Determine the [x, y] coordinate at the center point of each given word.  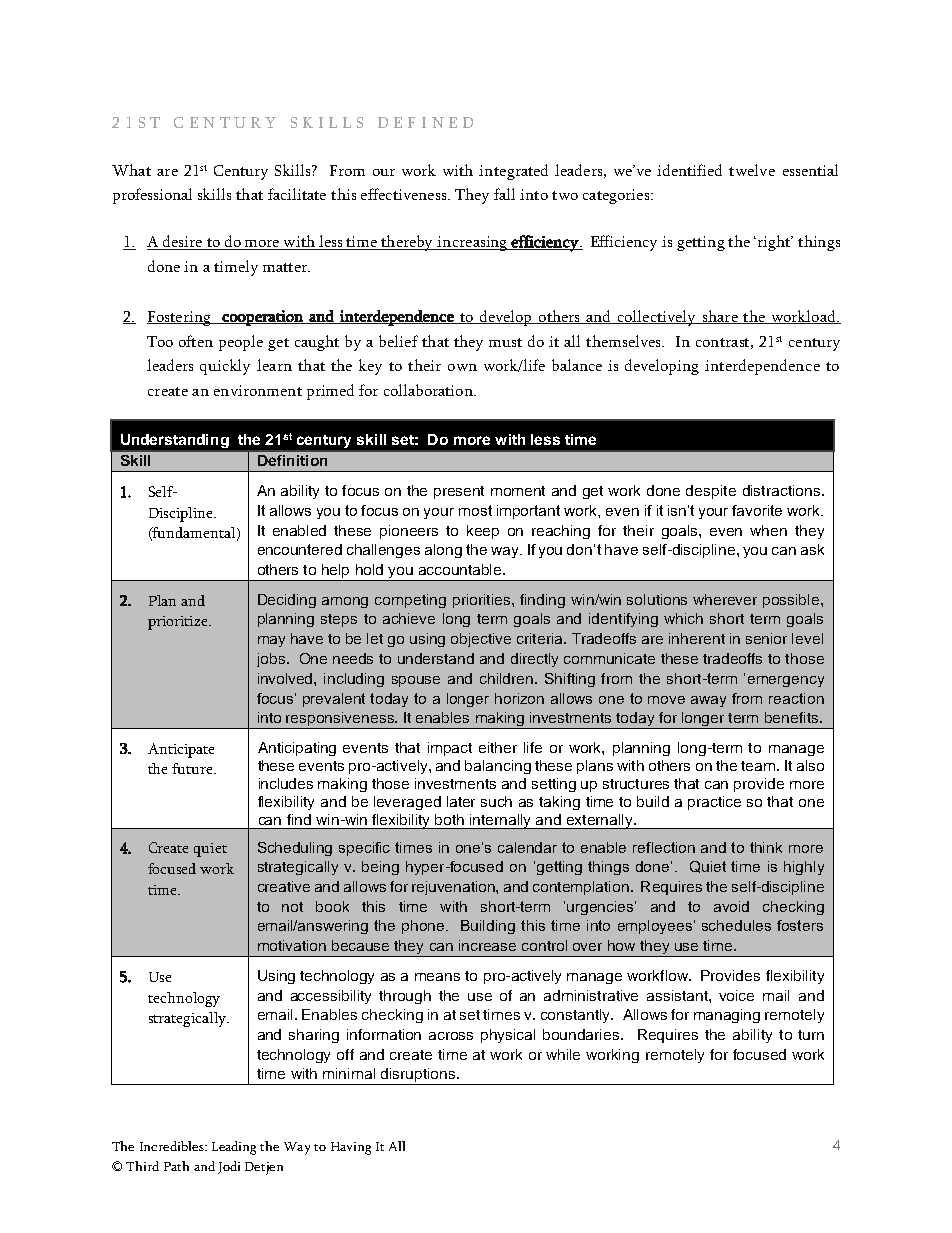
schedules [736, 925]
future [193, 768]
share [720, 317]
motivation [292, 945]
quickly [225, 367]
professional [152, 196]
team [758, 766]
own [462, 367]
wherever [725, 599]
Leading [234, 1148]
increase [487, 945]
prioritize [179, 623]
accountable [461, 569]
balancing [498, 767]
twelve [752, 170]
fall [504, 194]
